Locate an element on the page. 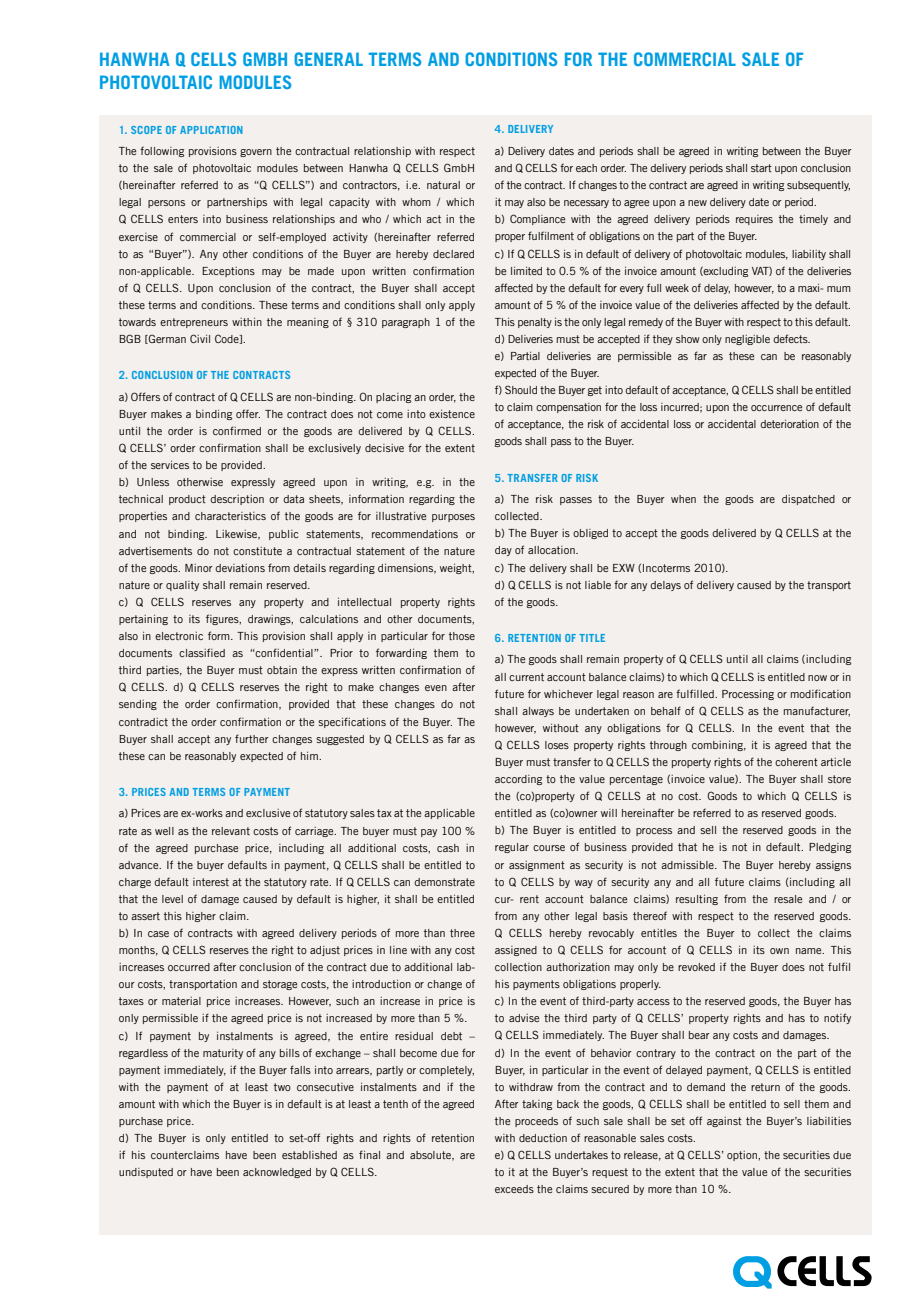  modification is located at coordinates (821, 693).
